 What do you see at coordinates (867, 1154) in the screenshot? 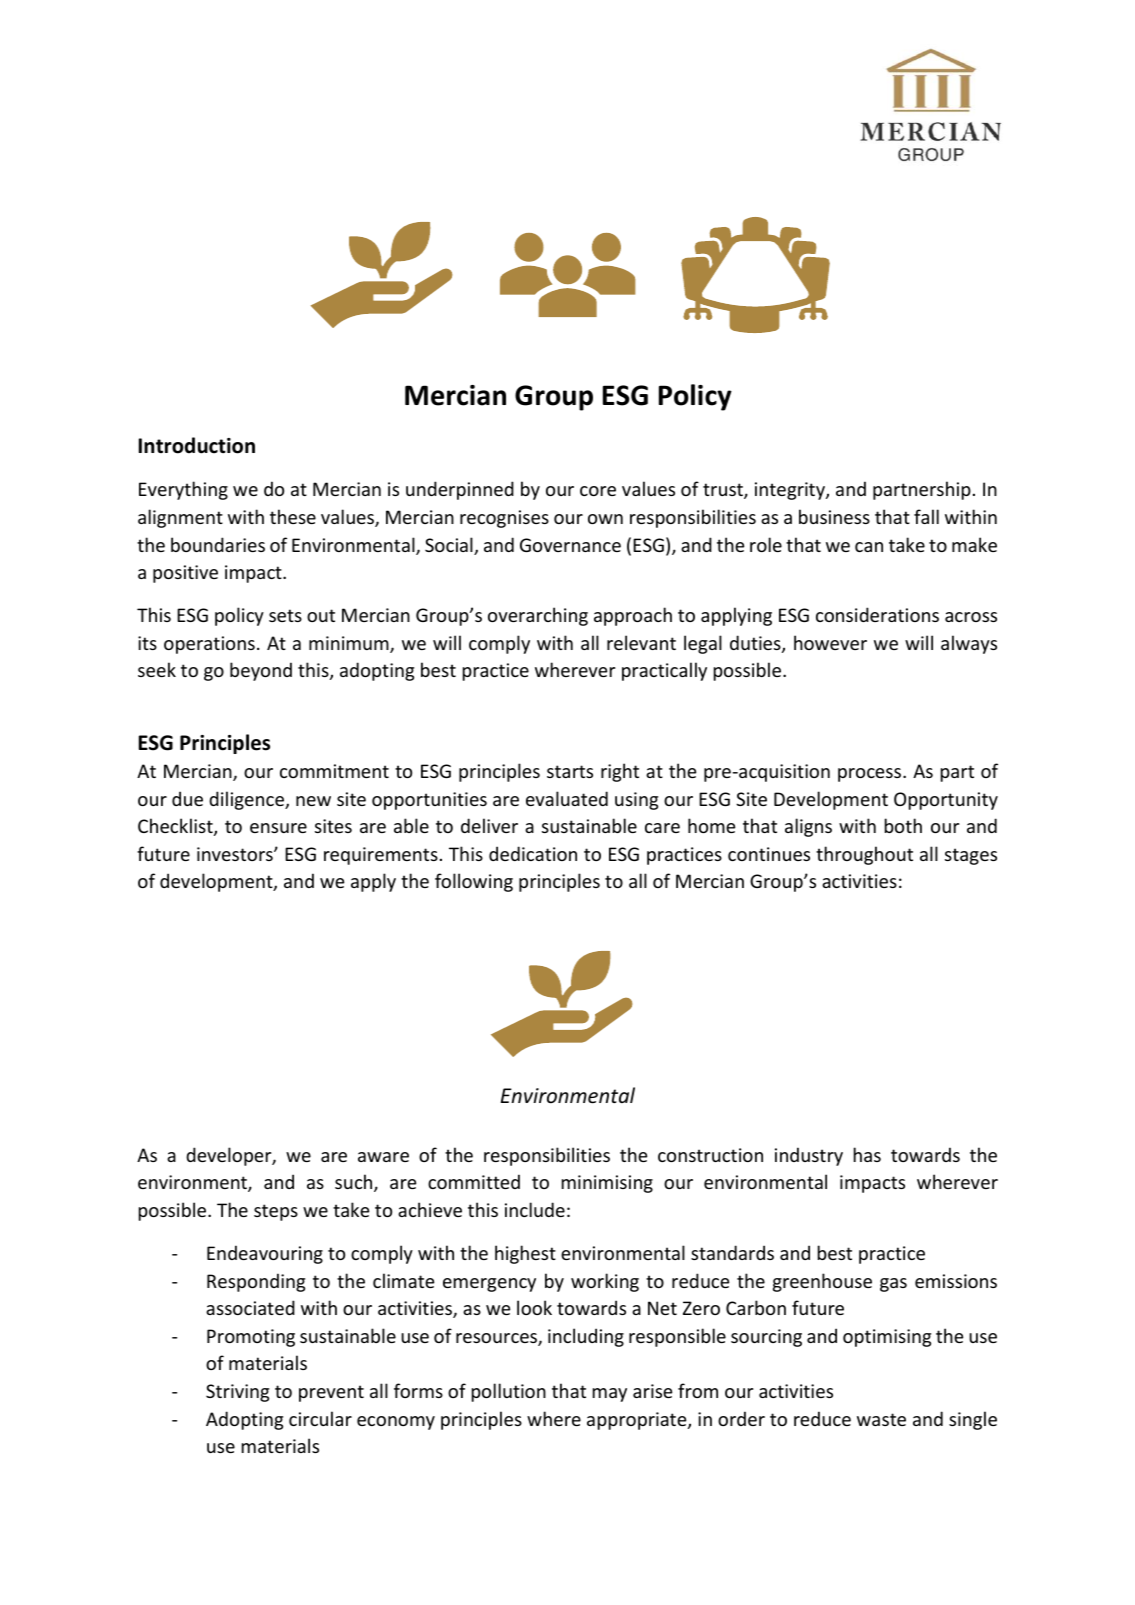
I see `has` at bounding box center [867, 1154].
